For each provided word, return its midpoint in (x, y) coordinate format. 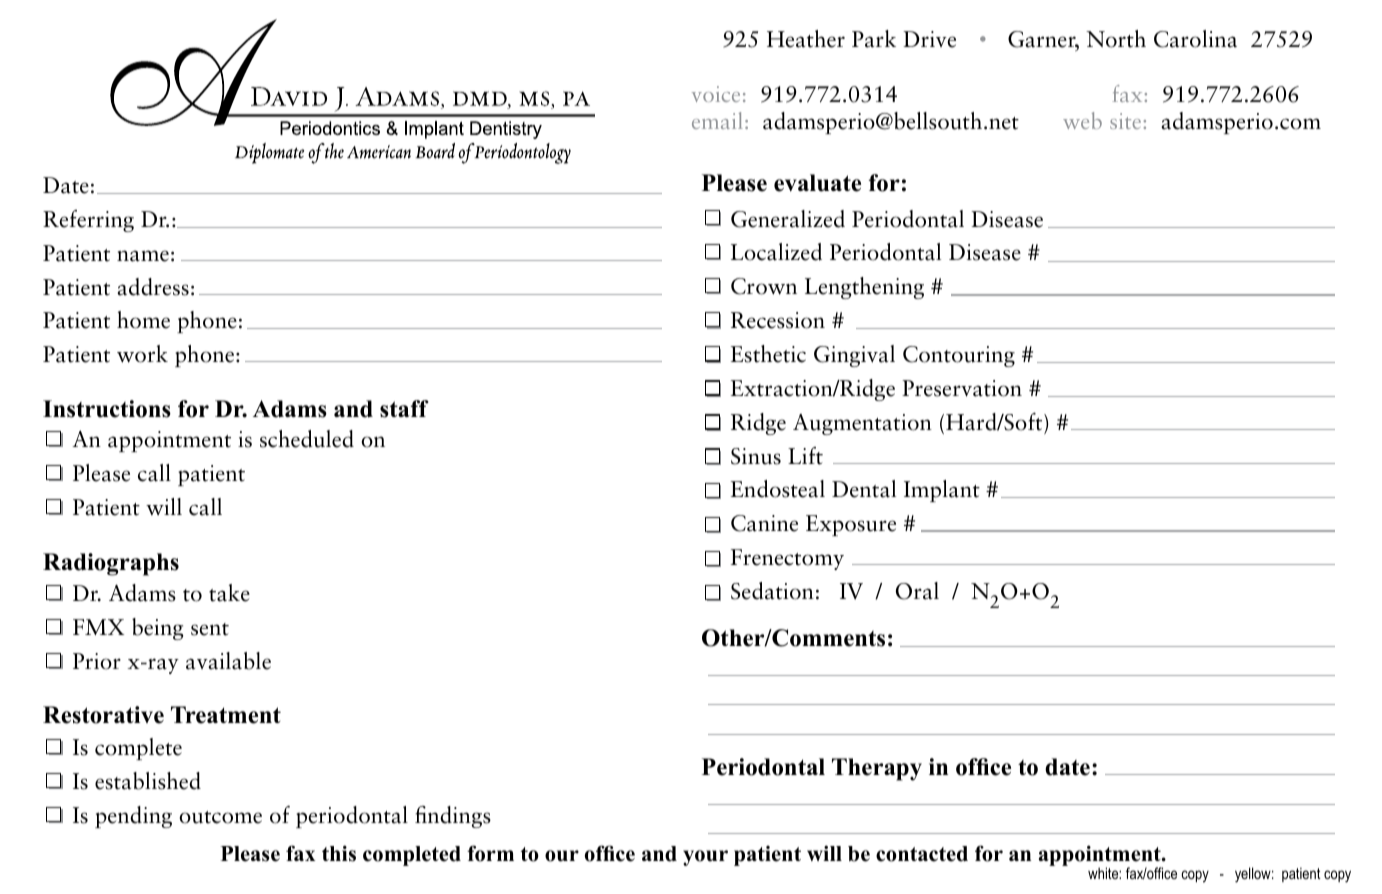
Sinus (756, 456)
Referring (88, 221)
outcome (220, 817)
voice (716, 94)
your (705, 858)
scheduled (307, 439)
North (1116, 39)
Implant (942, 491)
